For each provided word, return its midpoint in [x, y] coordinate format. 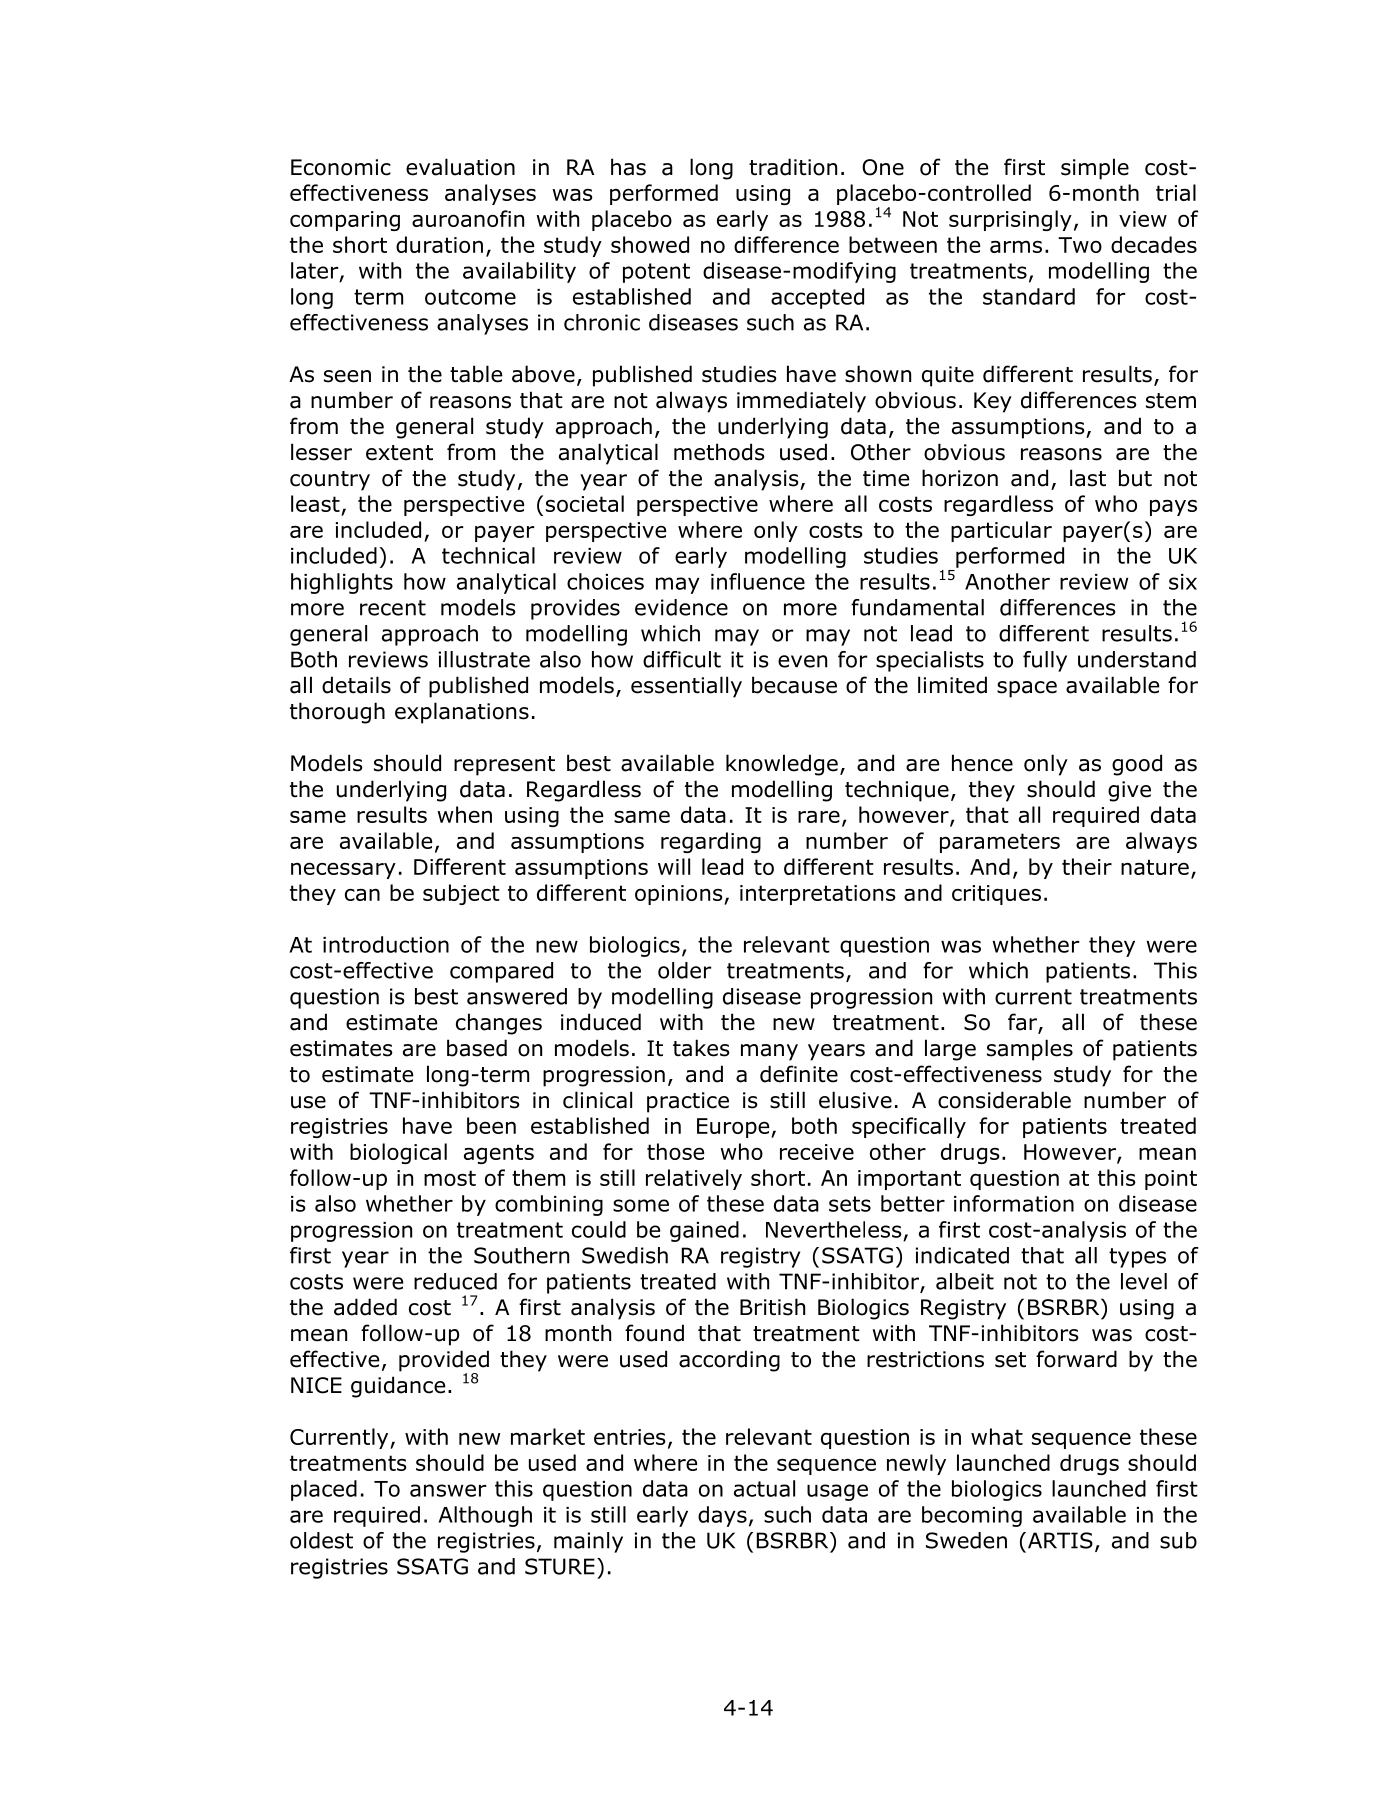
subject [461, 894]
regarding [711, 842]
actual [764, 1488]
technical [488, 555]
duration [439, 244]
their [1087, 866]
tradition [793, 167]
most [450, 1178]
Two [1080, 245]
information [1014, 1203]
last [1088, 478]
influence [758, 581]
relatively [694, 1179]
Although [485, 1516]
